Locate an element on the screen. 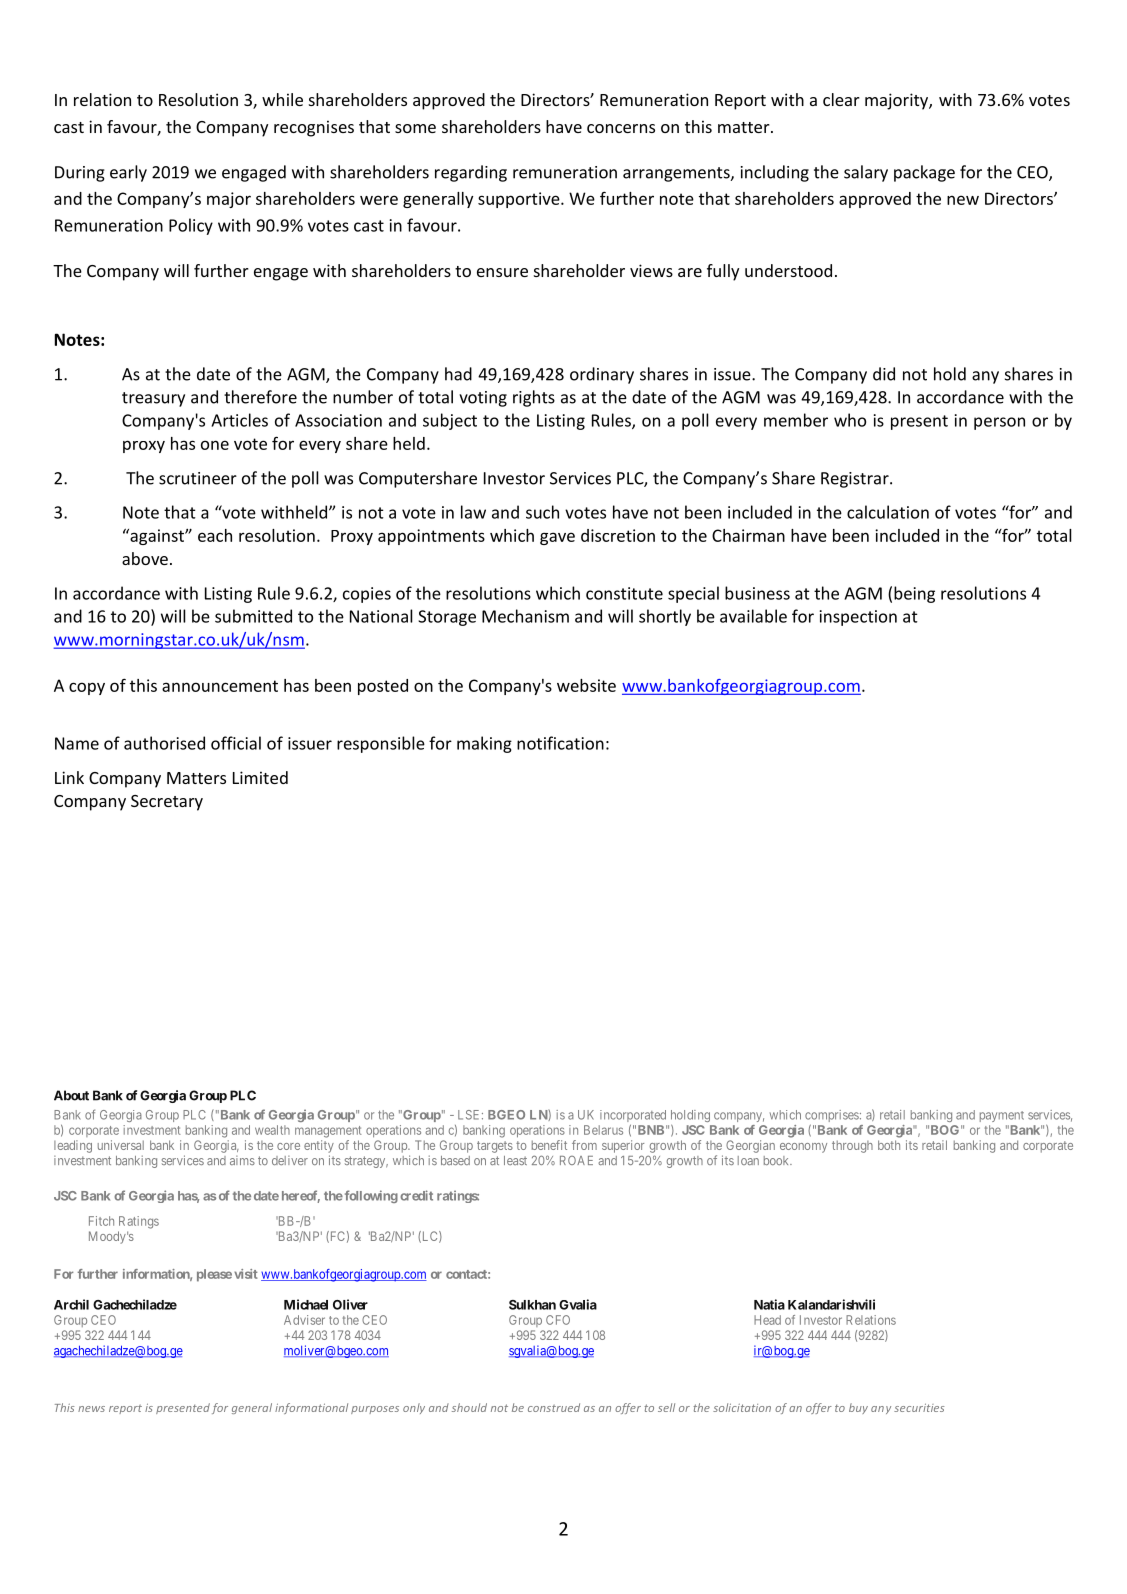  early is located at coordinates (128, 173).
